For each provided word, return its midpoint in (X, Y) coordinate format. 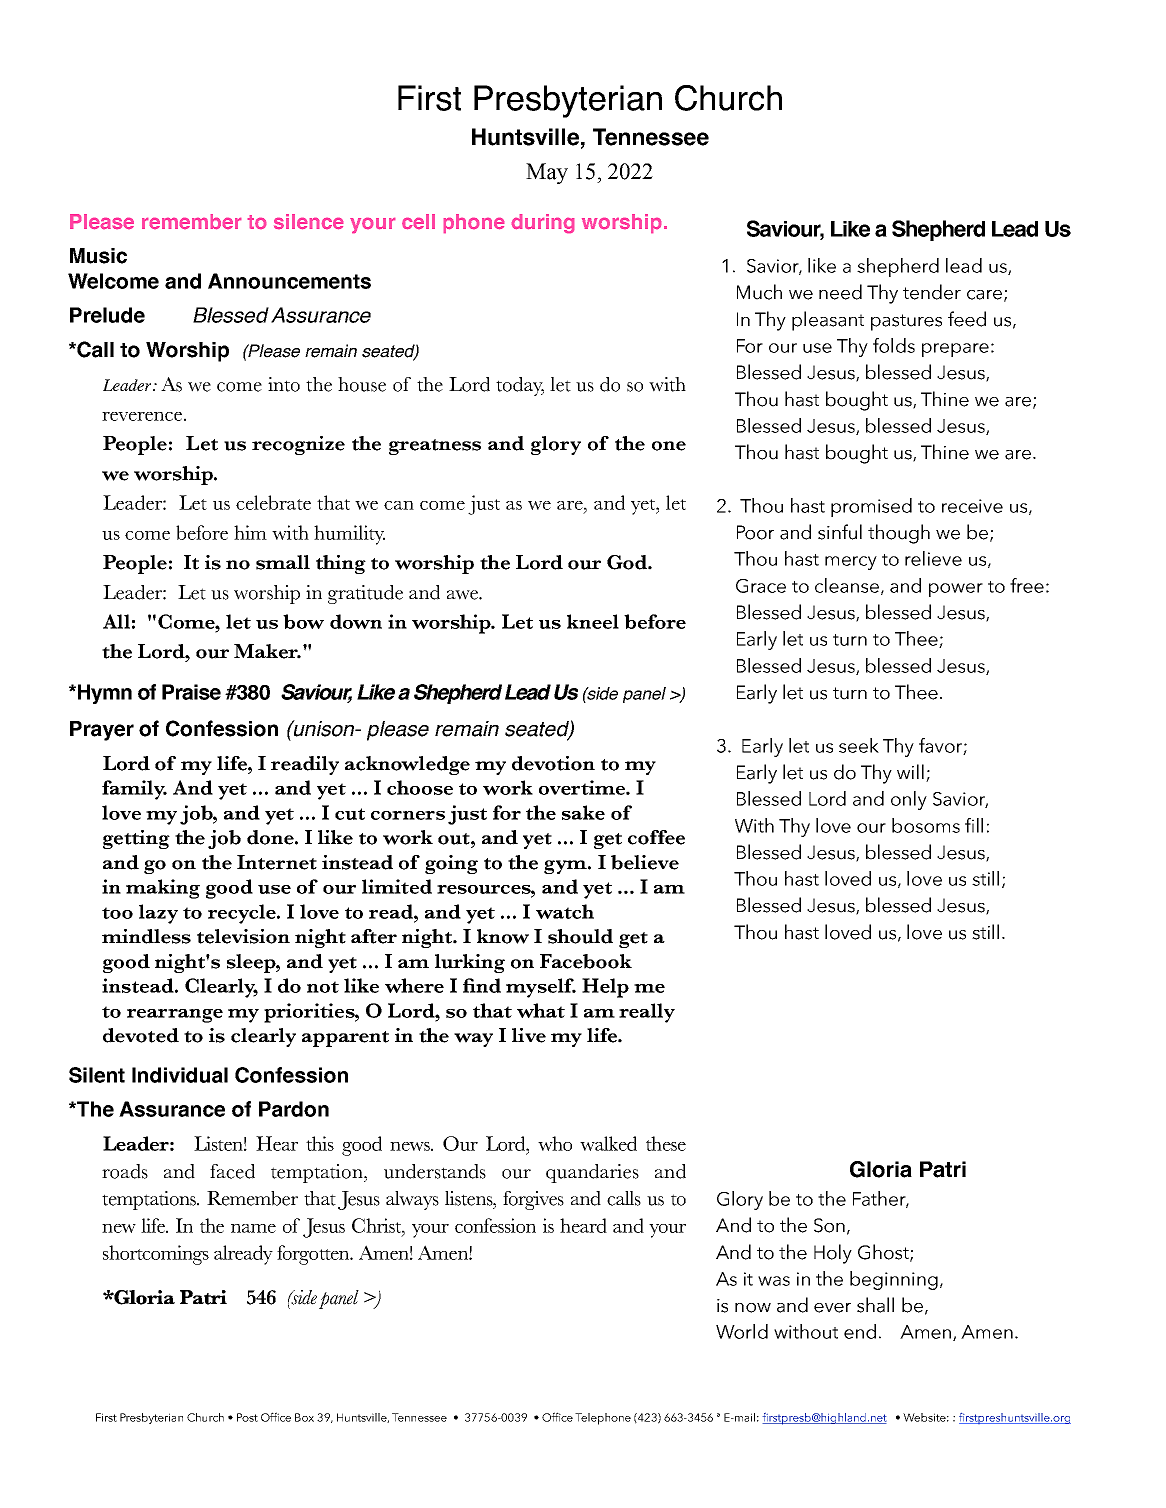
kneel (593, 621)
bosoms (926, 825)
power (956, 590)
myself (541, 988)
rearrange (175, 1016)
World (742, 1331)
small (283, 562)
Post (247, 1417)
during (543, 223)
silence (308, 221)
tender (932, 292)
